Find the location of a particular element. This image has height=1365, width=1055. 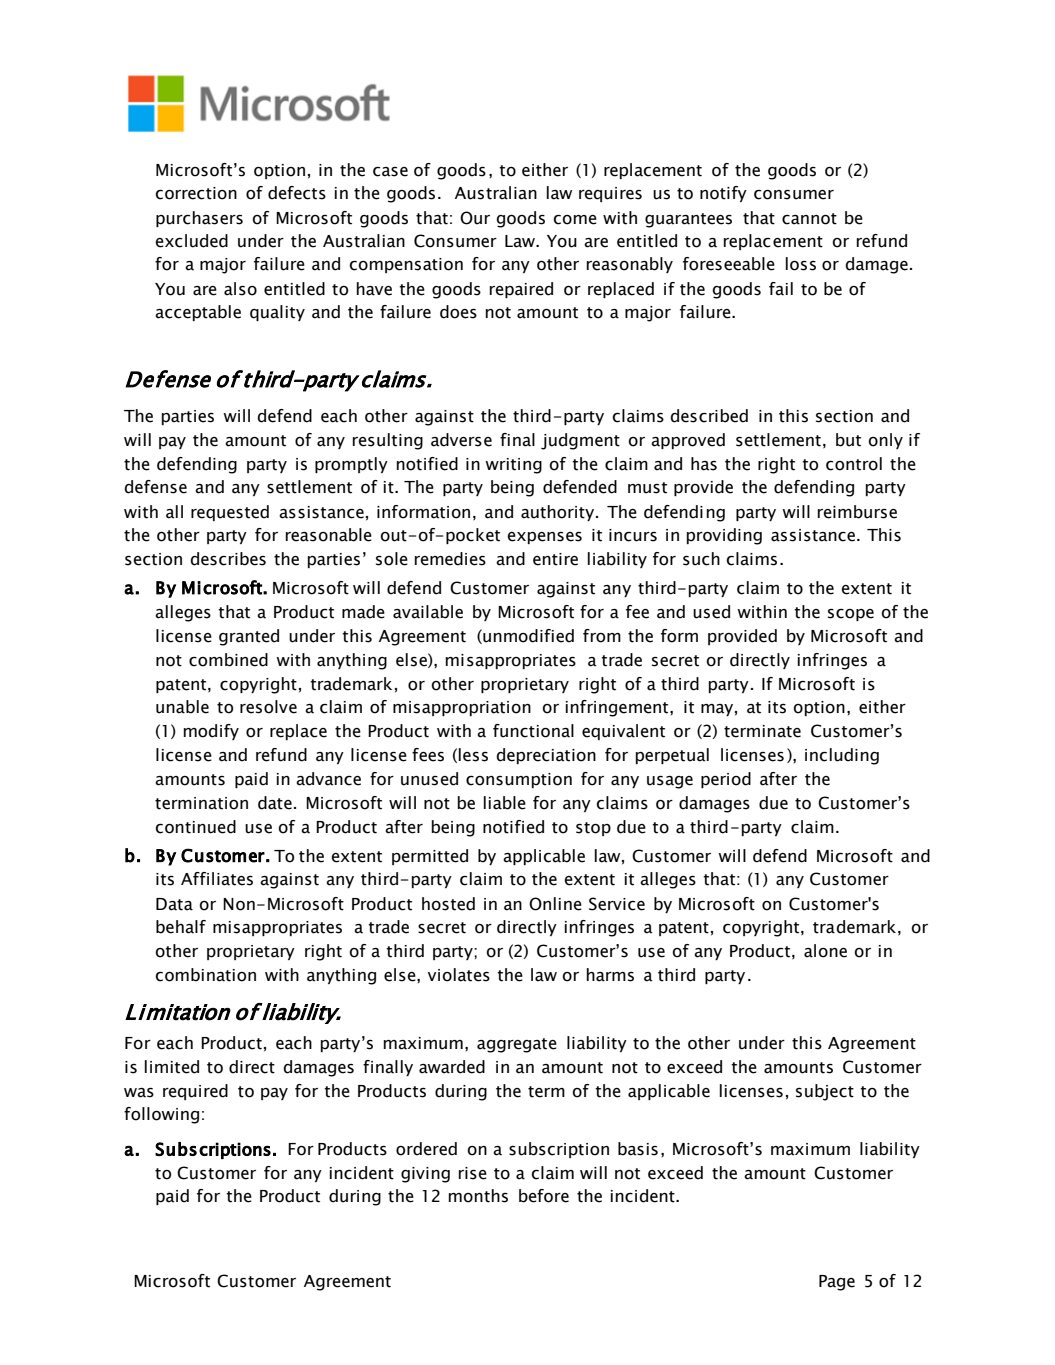

following is located at coordinates (161, 1115).
